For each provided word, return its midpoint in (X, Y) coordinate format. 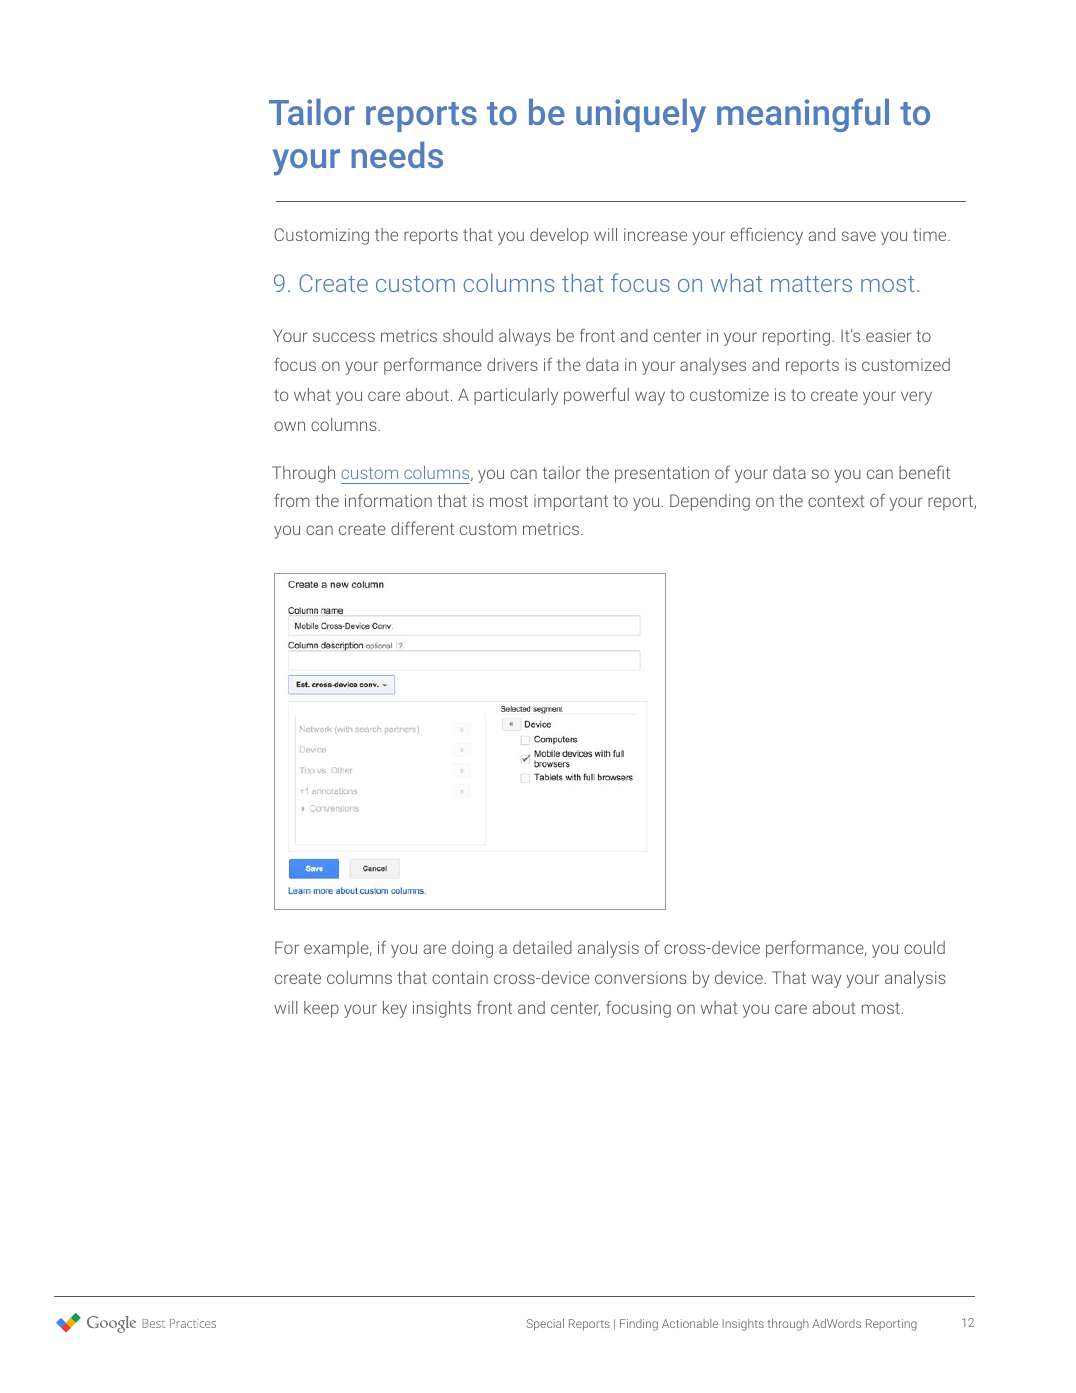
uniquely (641, 116)
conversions (641, 977)
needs (397, 155)
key (395, 1009)
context (836, 501)
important (571, 502)
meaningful (803, 115)
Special (545, 1325)
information (388, 500)
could (924, 947)
